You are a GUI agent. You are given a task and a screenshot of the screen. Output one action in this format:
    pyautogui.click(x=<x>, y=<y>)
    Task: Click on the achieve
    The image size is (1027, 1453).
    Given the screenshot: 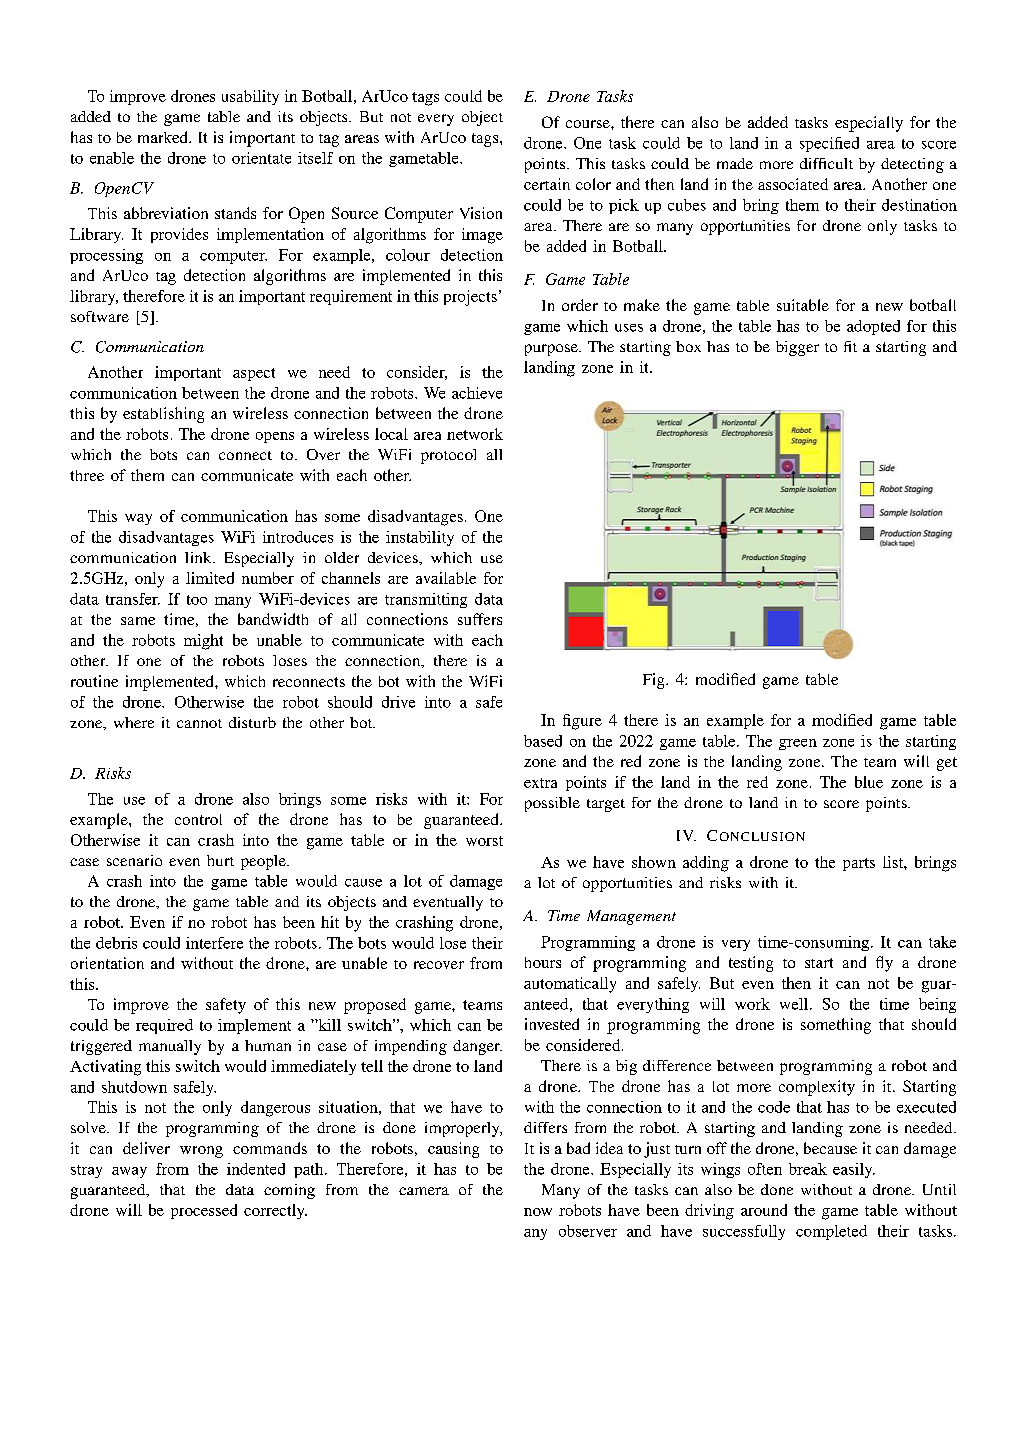 What is the action you would take?
    pyautogui.click(x=477, y=393)
